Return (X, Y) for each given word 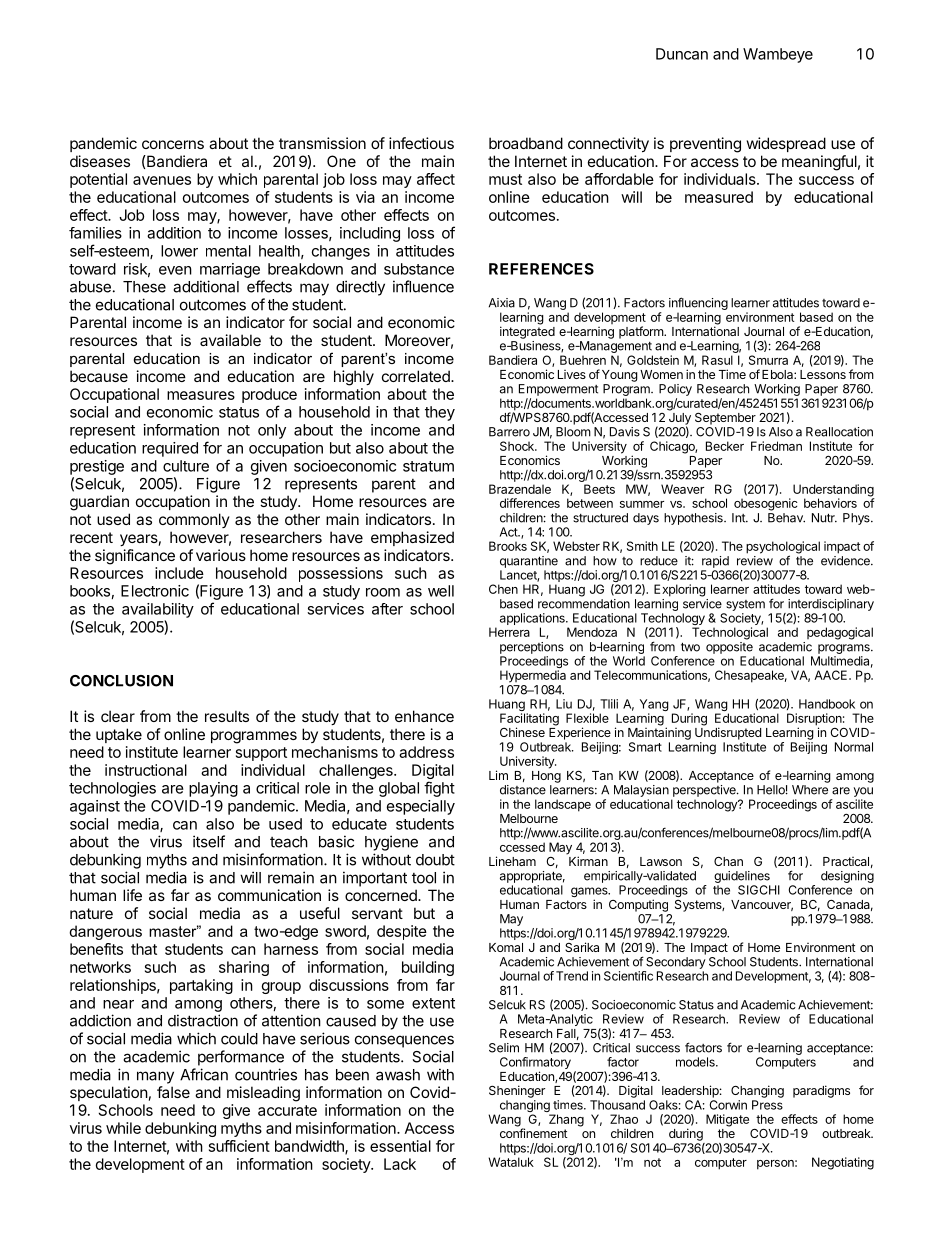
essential (400, 1146)
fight (439, 789)
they (440, 413)
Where (810, 790)
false (173, 1092)
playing (213, 789)
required (170, 449)
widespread (786, 144)
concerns (173, 144)
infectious (421, 143)
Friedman (776, 446)
